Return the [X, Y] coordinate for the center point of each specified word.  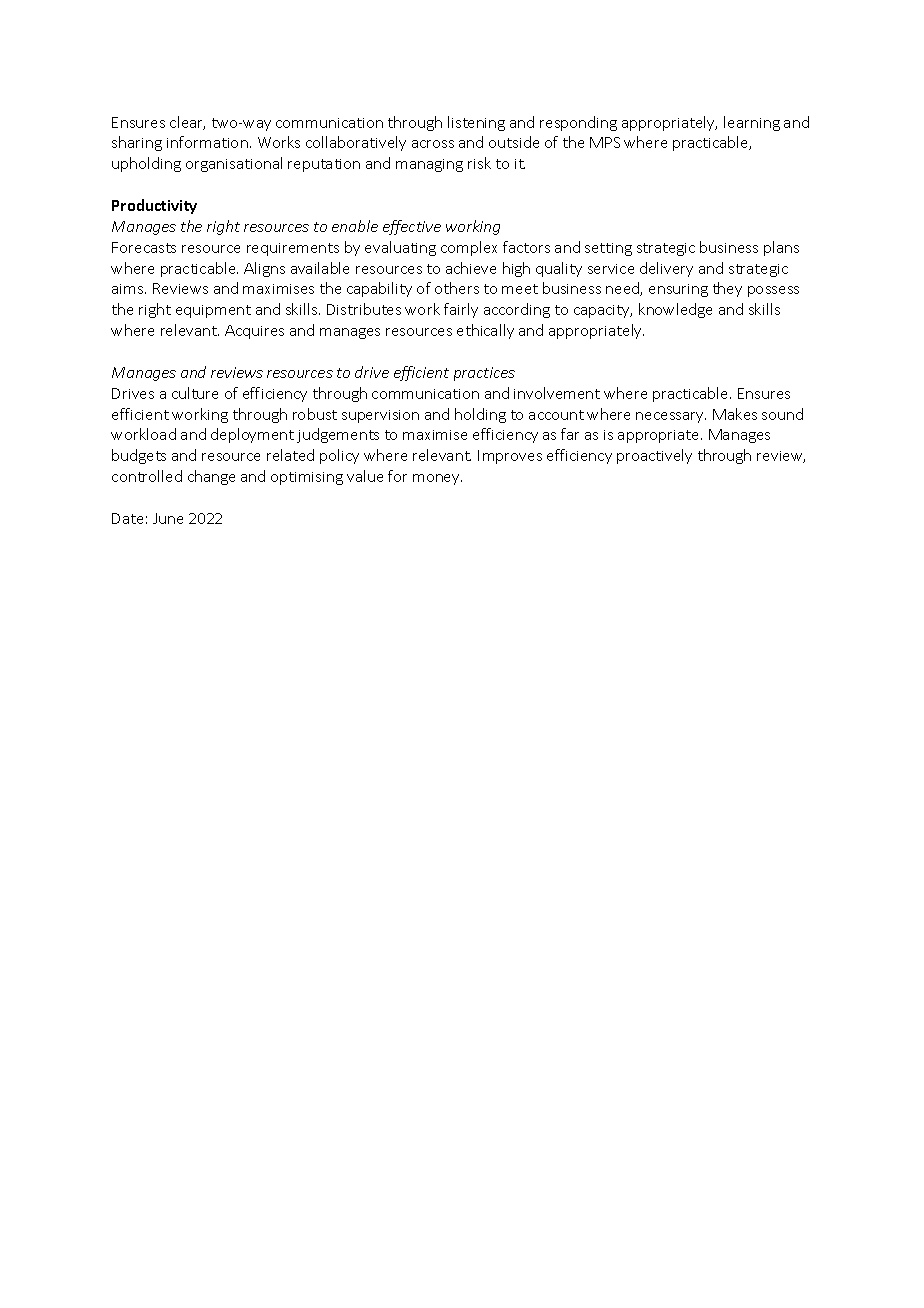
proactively [654, 456]
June [168, 518]
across [433, 144]
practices [484, 374]
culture [195, 393]
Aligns [264, 269]
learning [752, 123]
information [207, 142]
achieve [471, 268]
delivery [666, 269]
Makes [735, 414]
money [437, 479]
